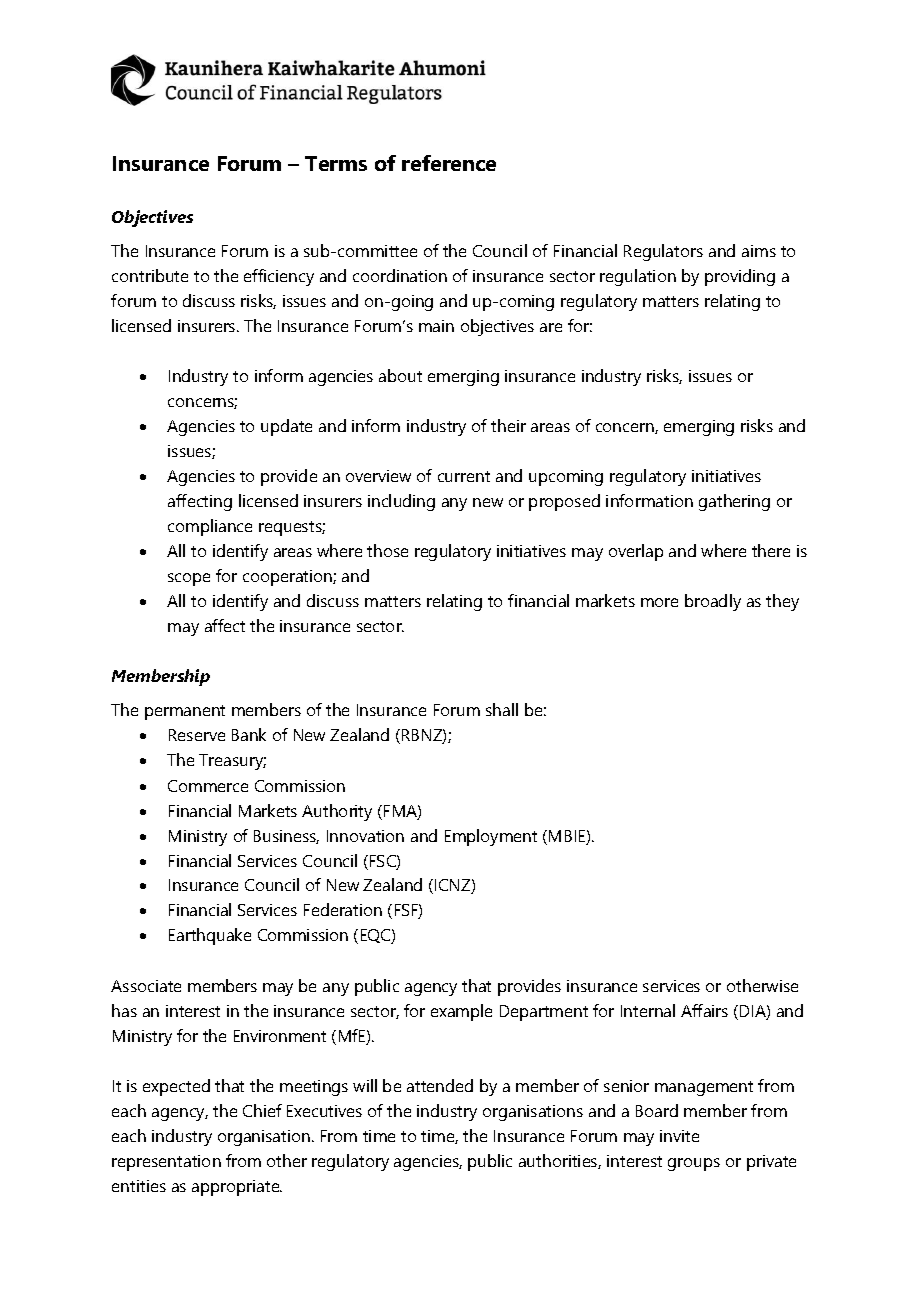 This screenshot has height=1308, width=924. Describe the element at coordinates (185, 712) in the screenshot. I see `permanent` at that location.
